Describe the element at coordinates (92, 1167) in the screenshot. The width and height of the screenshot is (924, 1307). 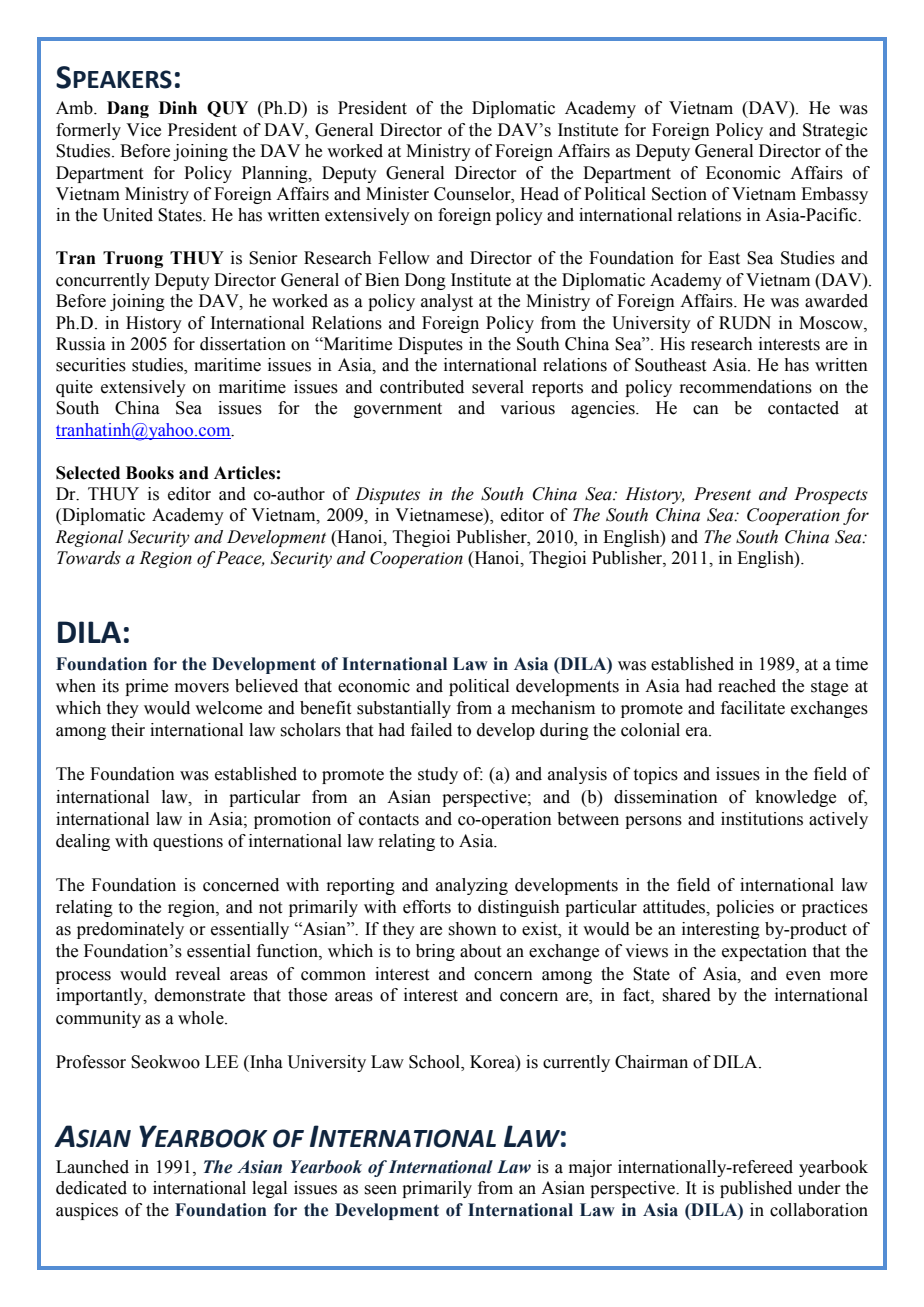
I see `Launched` at that location.
